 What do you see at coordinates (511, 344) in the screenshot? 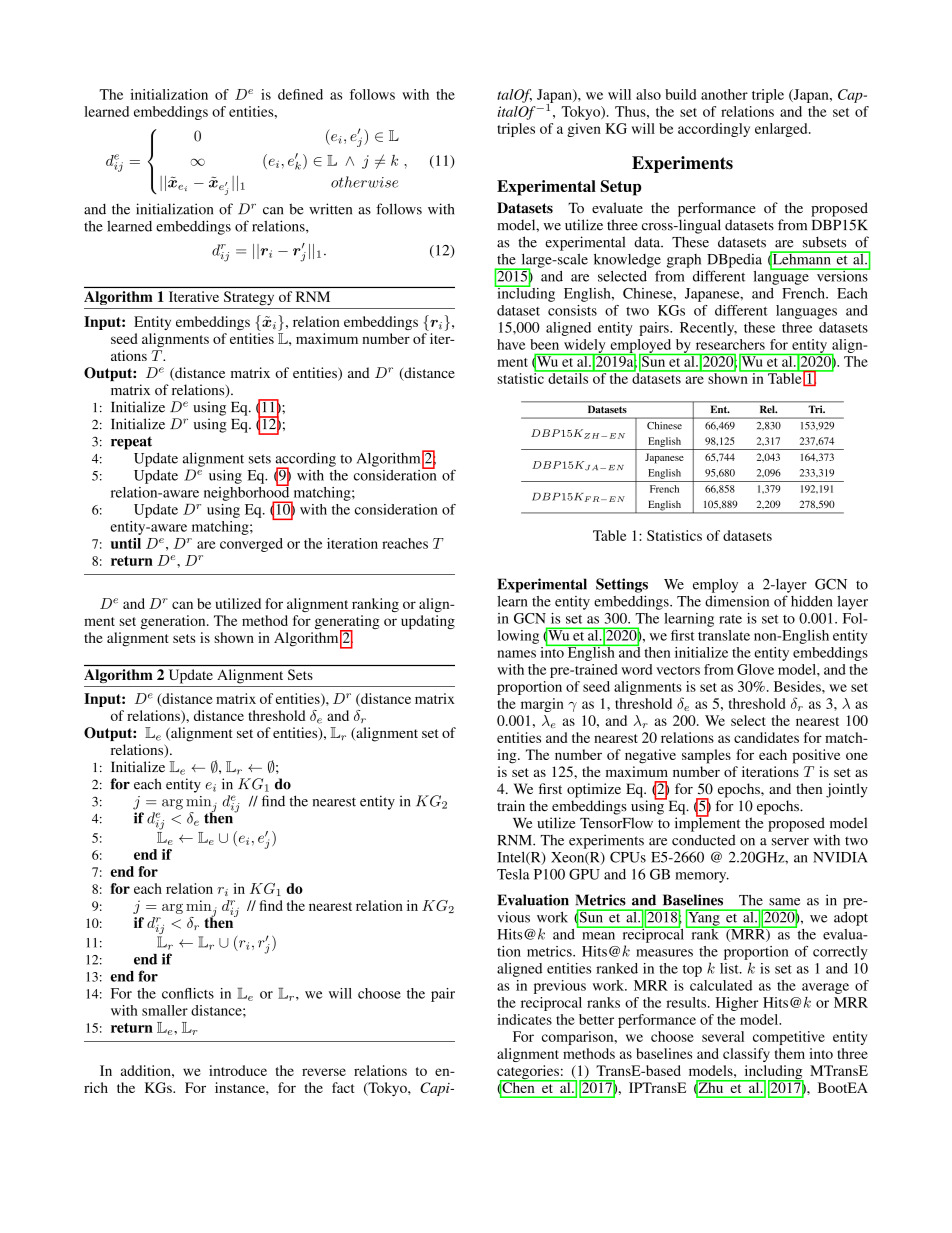
I see `have` at bounding box center [511, 344].
